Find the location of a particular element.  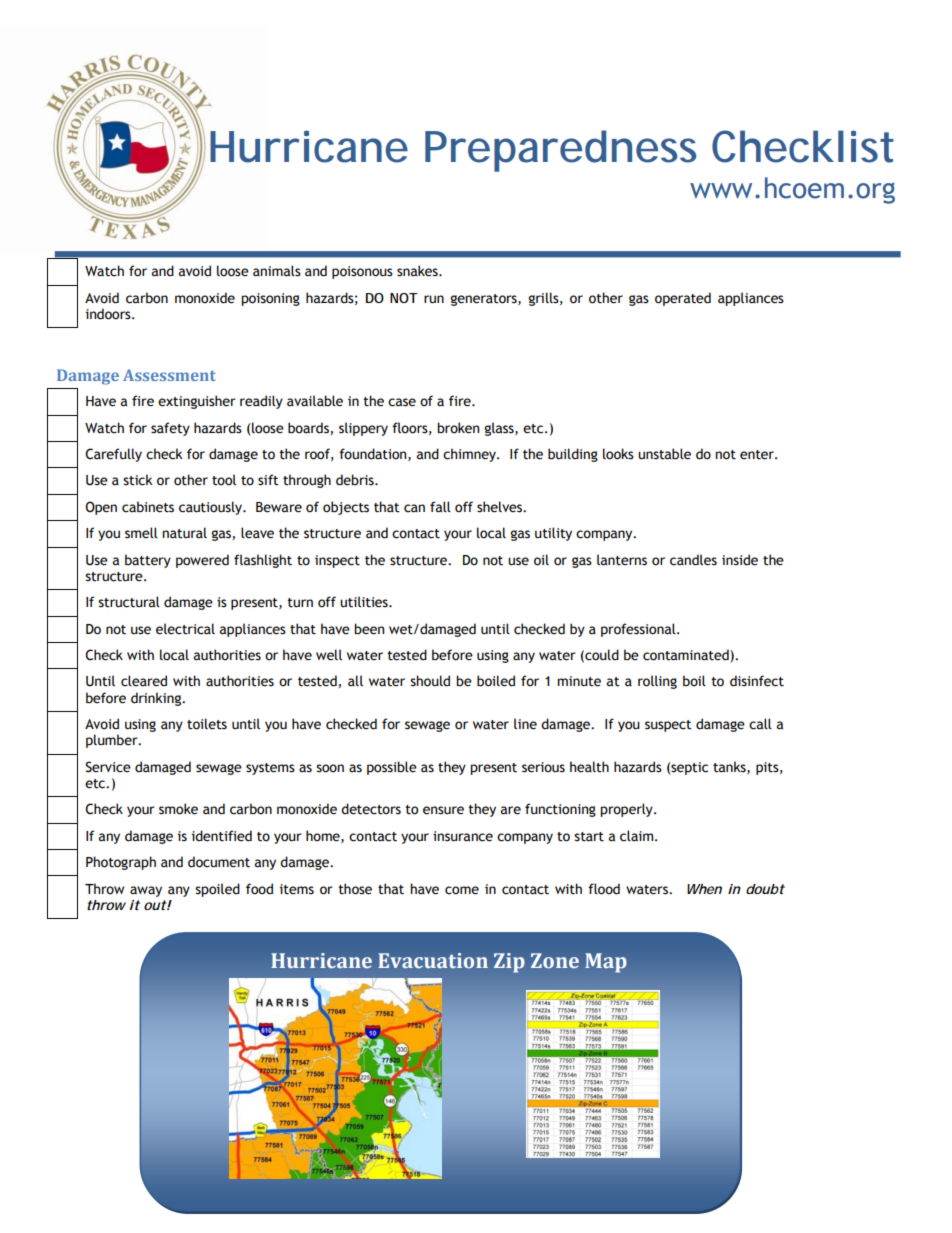

safety is located at coordinates (170, 429).
